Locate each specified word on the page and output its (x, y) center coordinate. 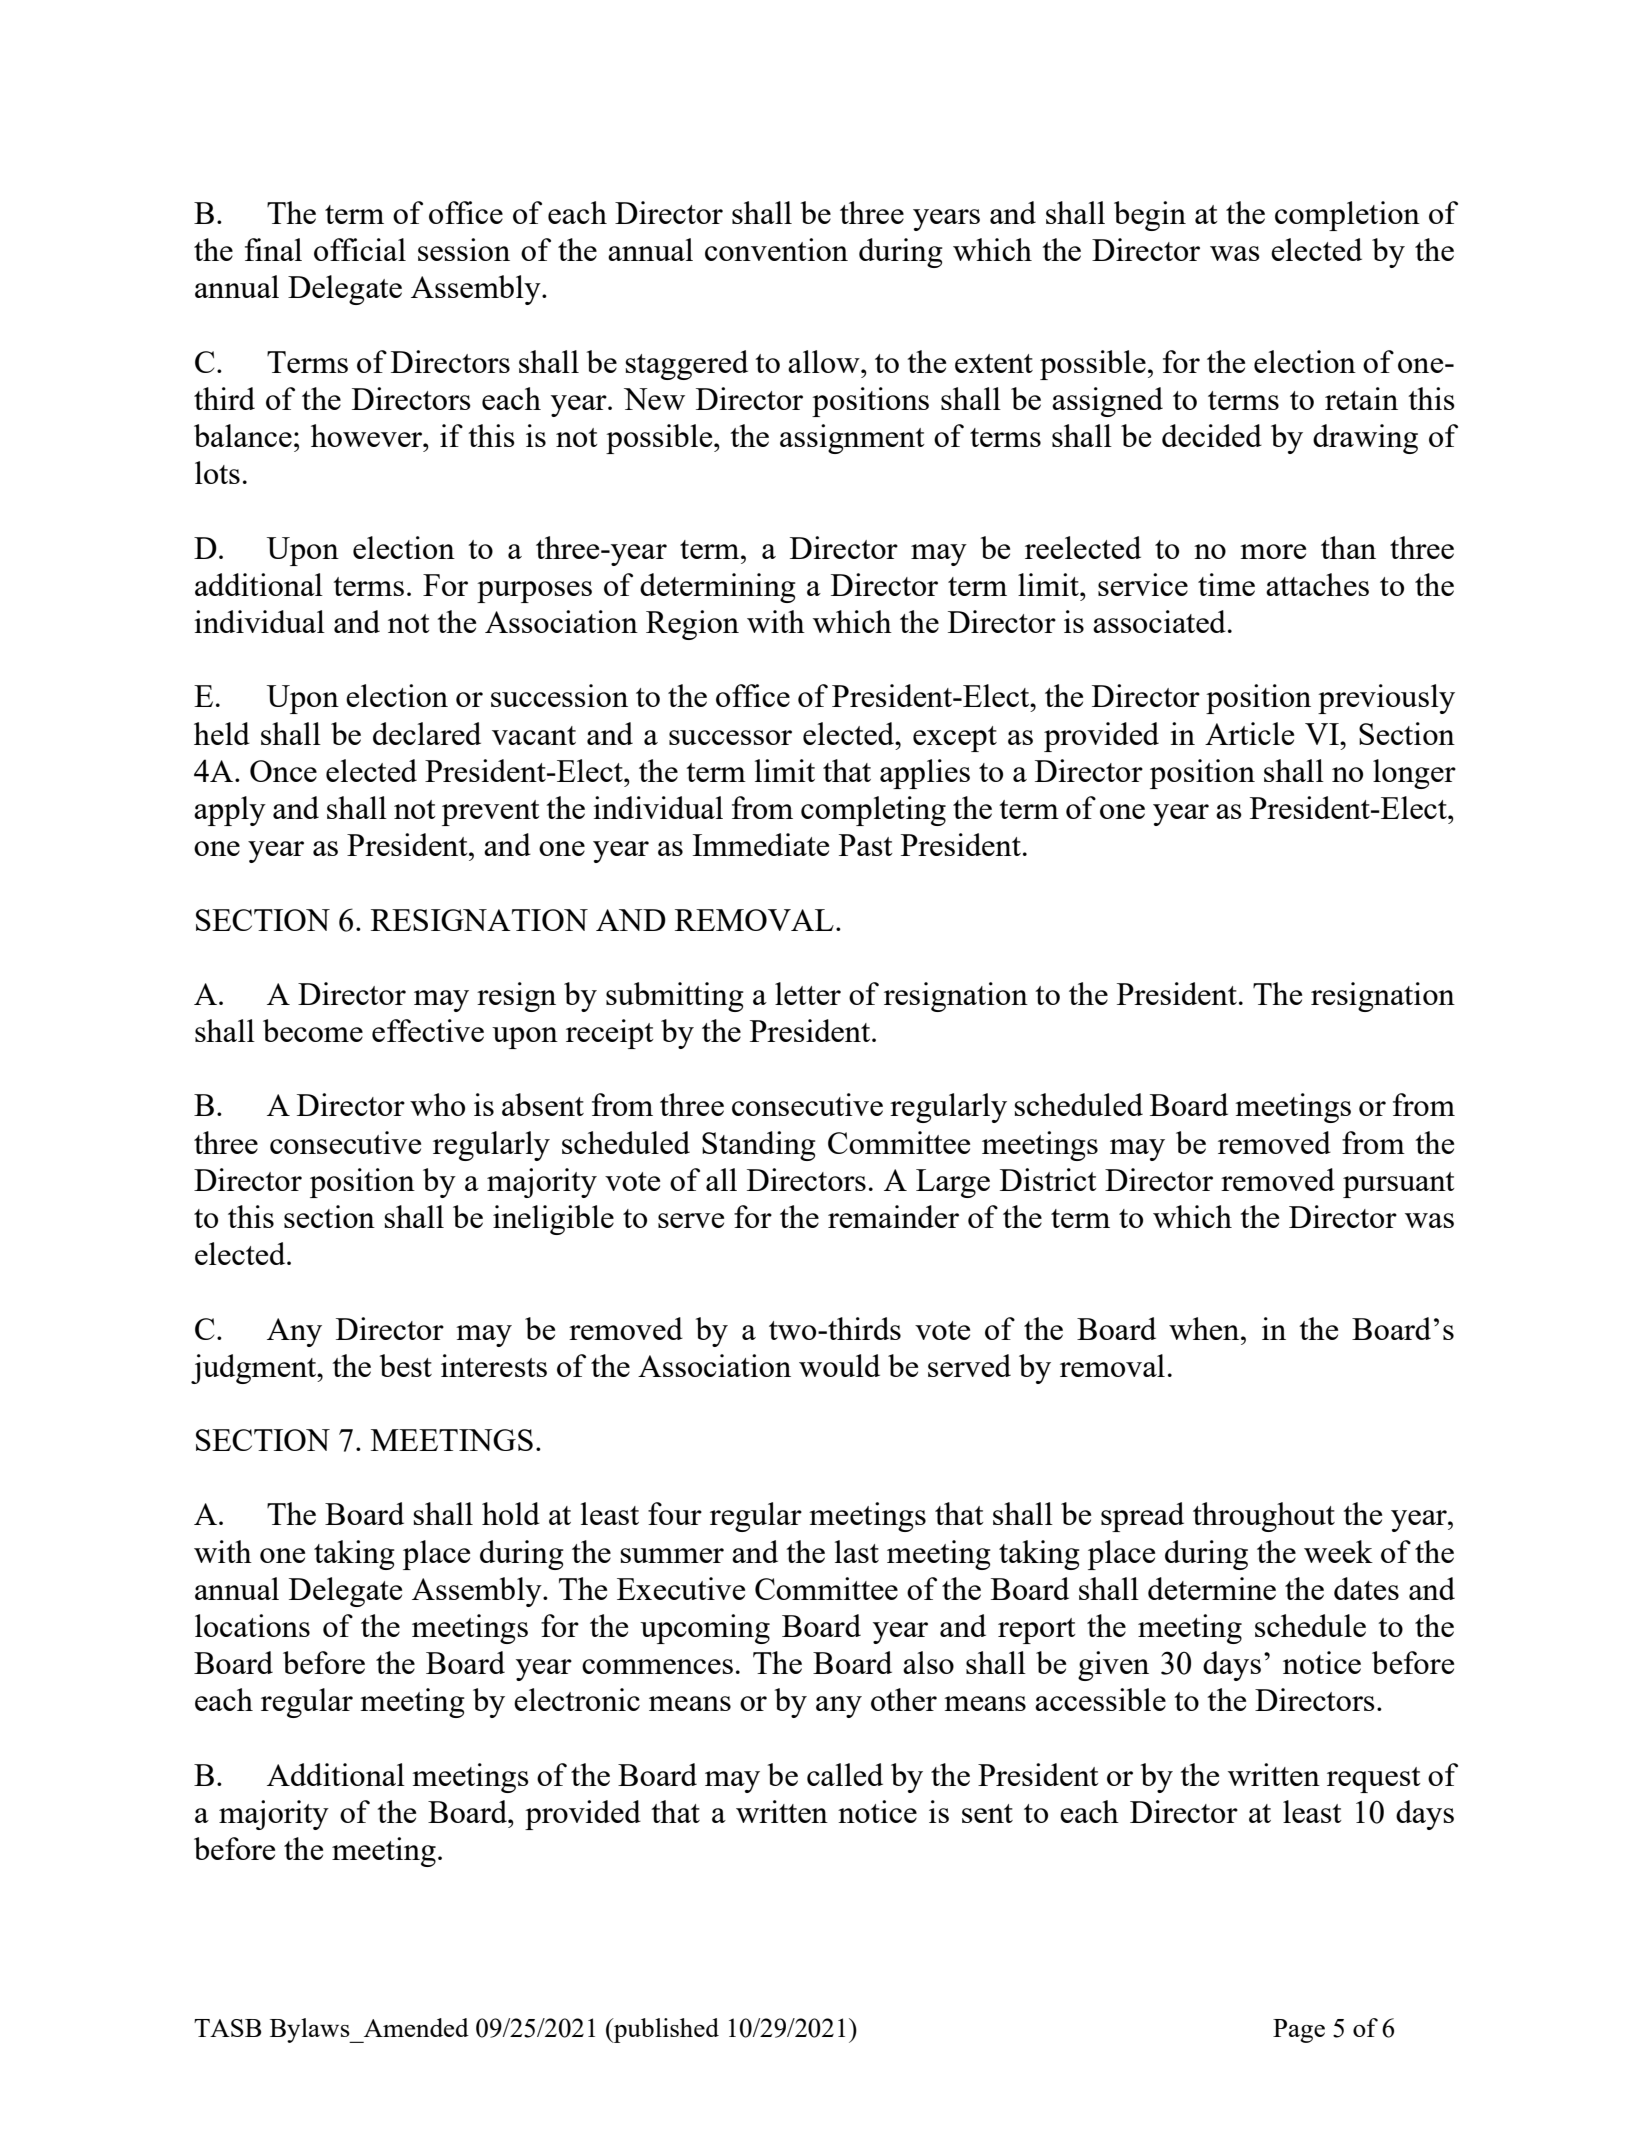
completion (1347, 216)
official (360, 249)
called (845, 1774)
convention (776, 249)
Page (1299, 2031)
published (665, 2030)
